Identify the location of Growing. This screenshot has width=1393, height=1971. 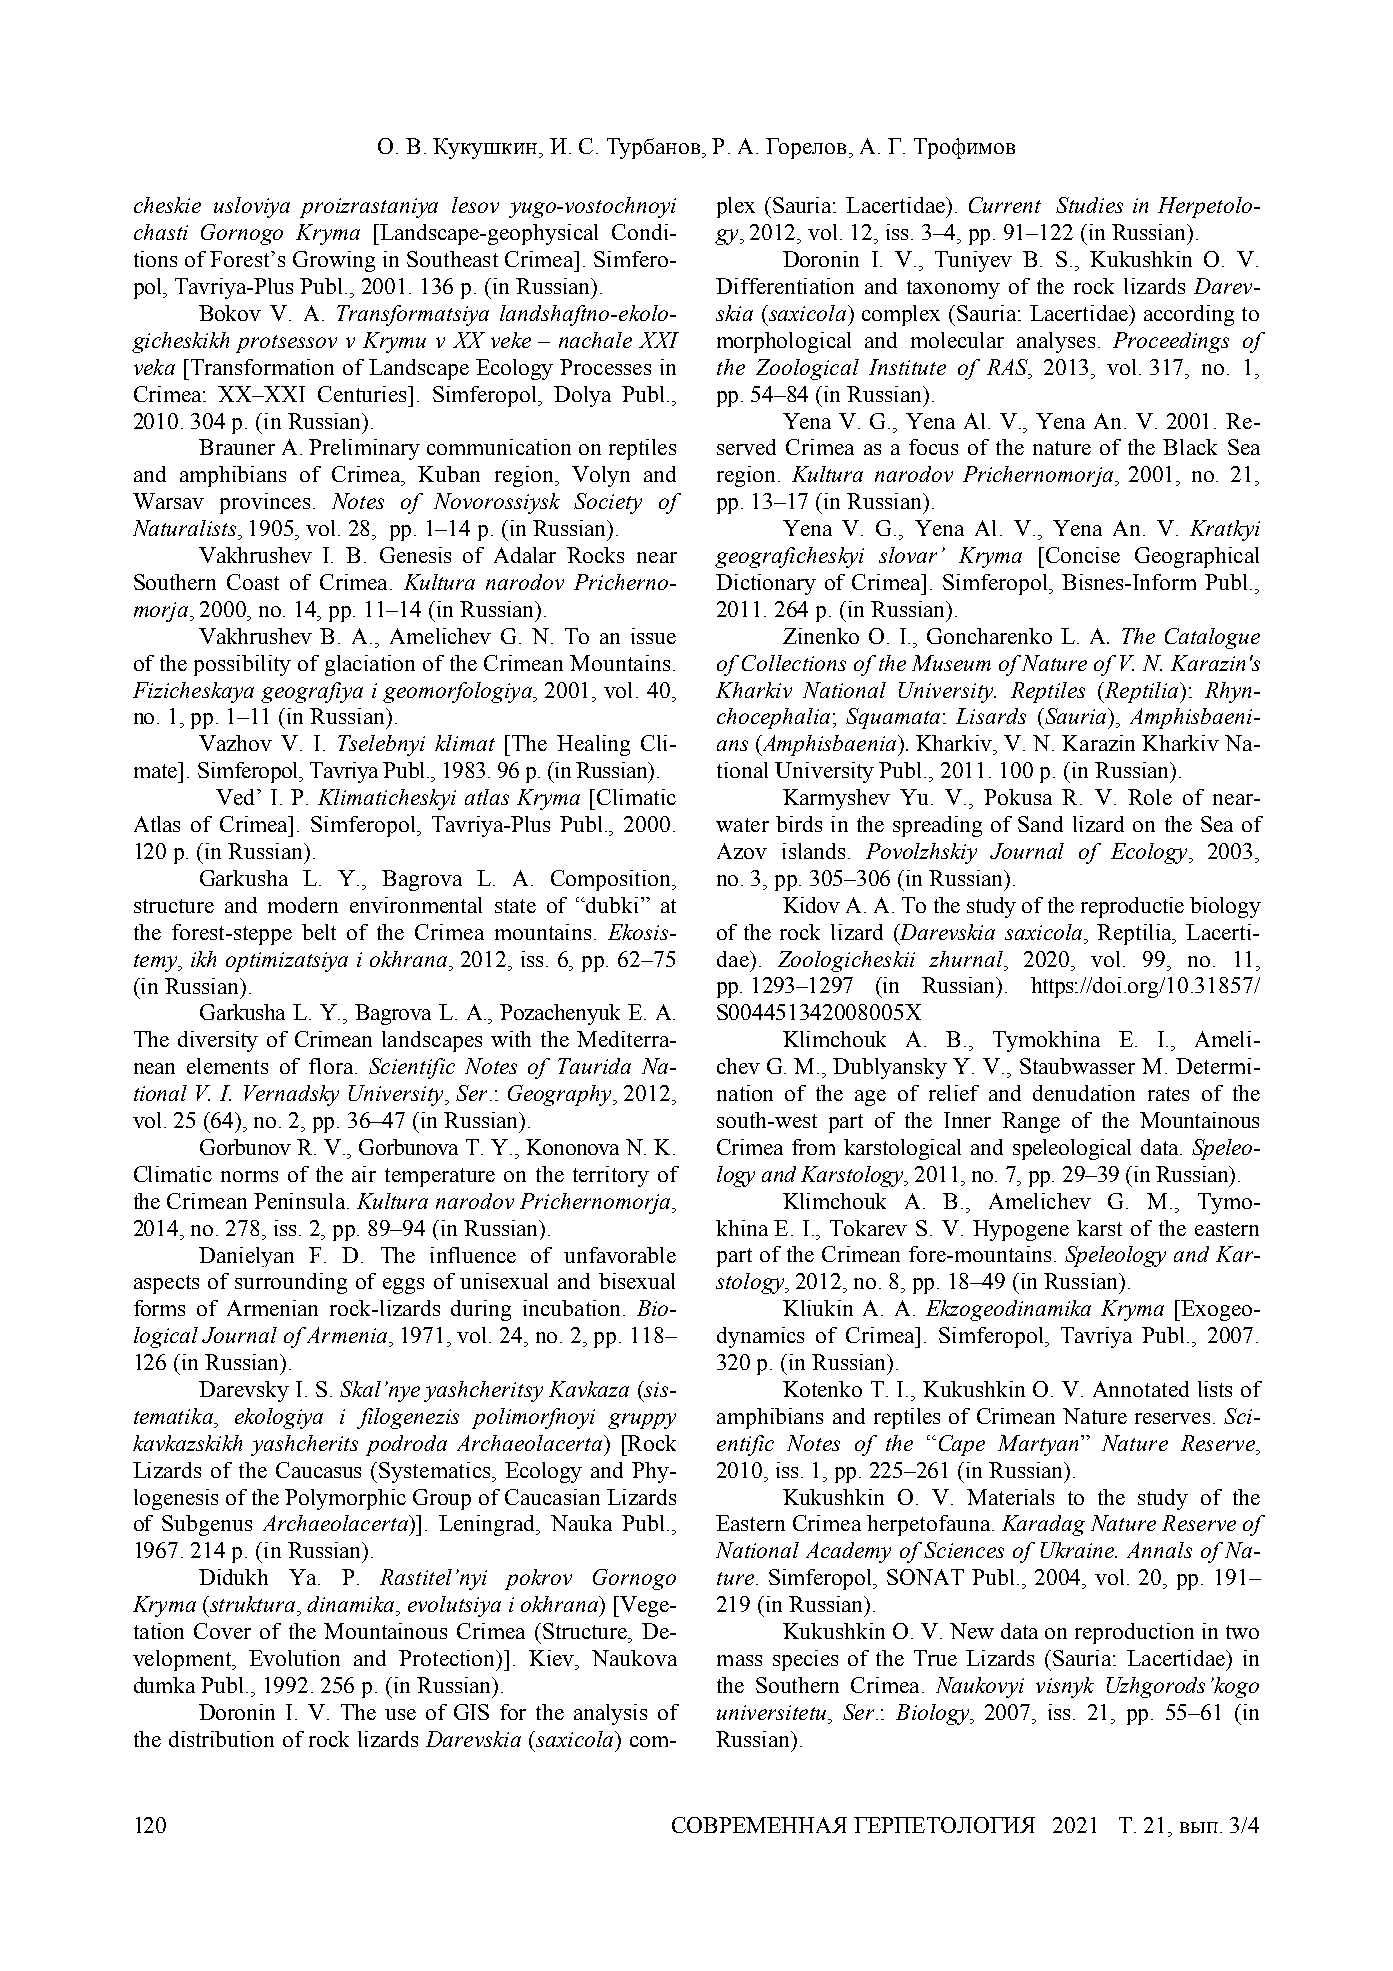
(334, 261).
